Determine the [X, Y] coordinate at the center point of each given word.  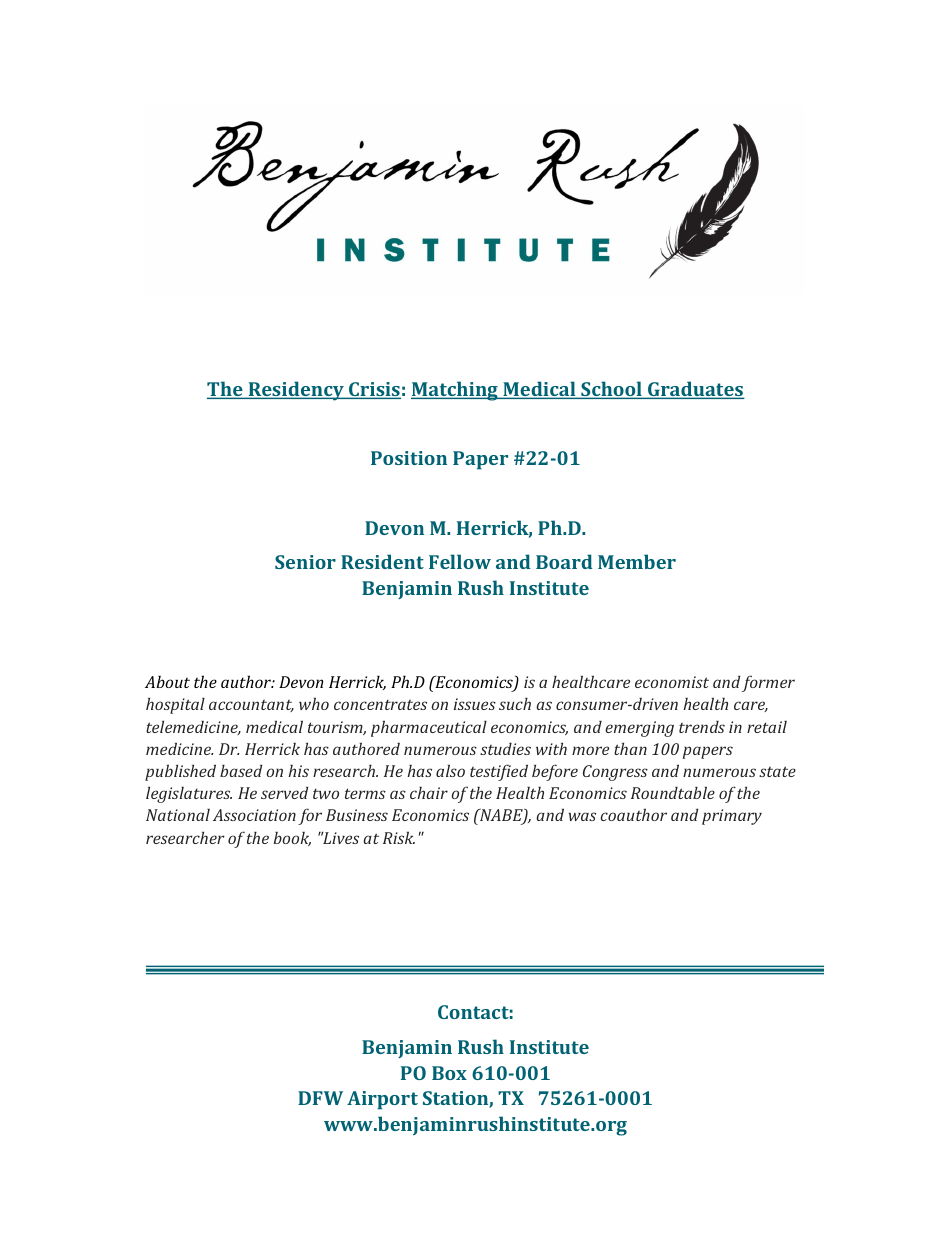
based [241, 770]
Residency [296, 391]
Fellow [460, 561]
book [292, 839]
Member [637, 561]
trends [702, 727]
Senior [305, 562]
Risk [399, 837]
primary [732, 817]
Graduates [695, 390]
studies [505, 749]
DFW [320, 1098]
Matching [455, 391]
